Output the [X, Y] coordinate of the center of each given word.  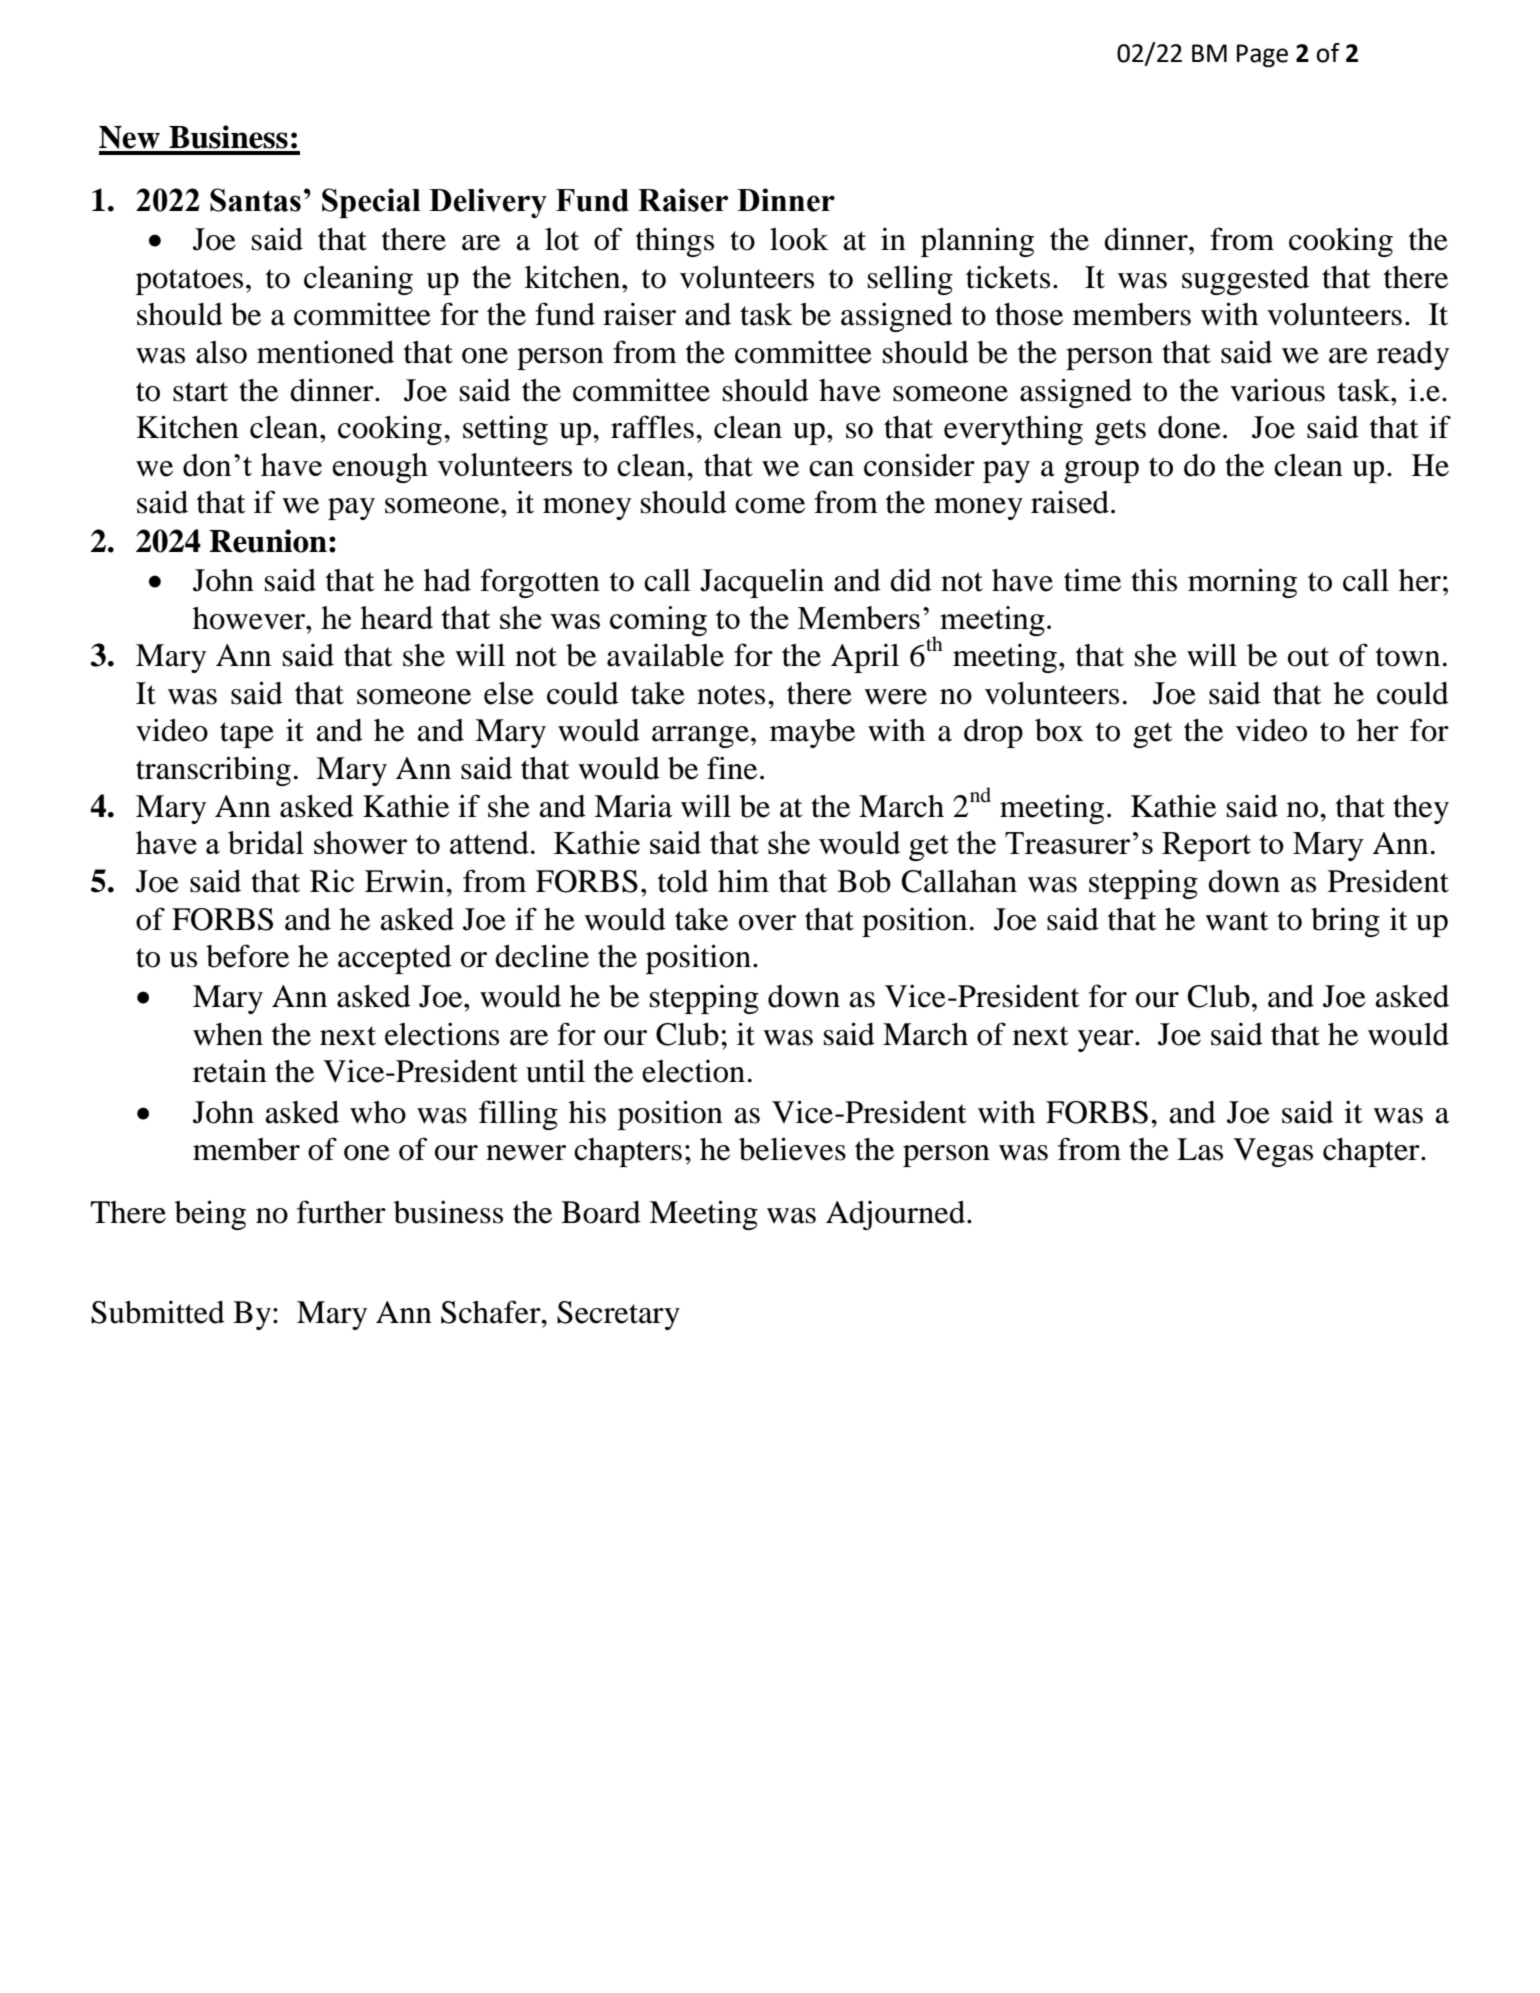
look [799, 239]
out [1308, 657]
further [341, 1212]
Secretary [618, 1315]
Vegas [1273, 1152]
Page [1262, 56]
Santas [255, 200]
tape [247, 735]
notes [731, 695]
